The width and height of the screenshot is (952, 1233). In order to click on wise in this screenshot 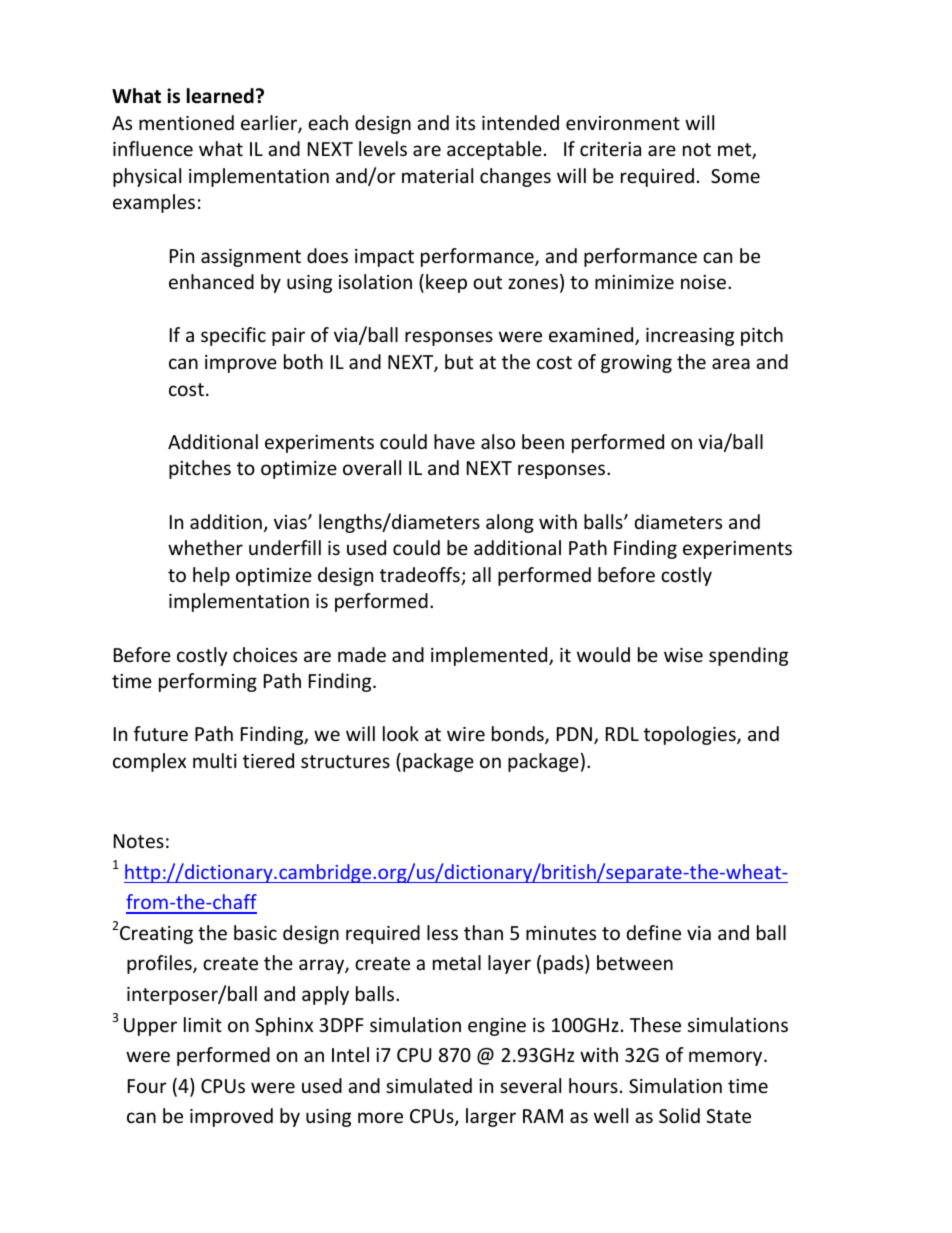, I will do `click(683, 655)`.
